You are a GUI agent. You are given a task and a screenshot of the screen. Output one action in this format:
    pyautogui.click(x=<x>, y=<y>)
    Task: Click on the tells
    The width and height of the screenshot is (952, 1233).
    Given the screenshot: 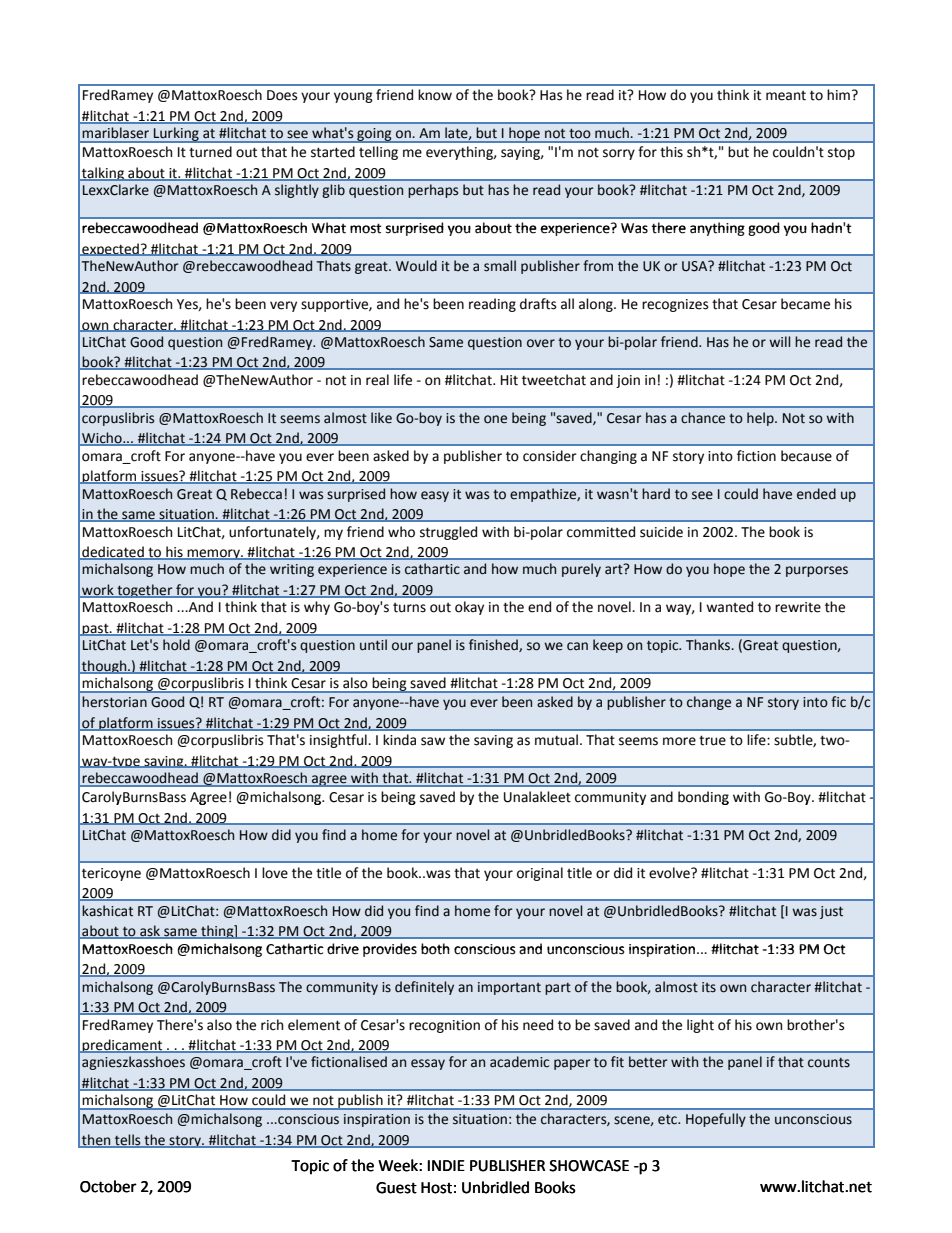 What is the action you would take?
    pyautogui.click(x=128, y=1141)
